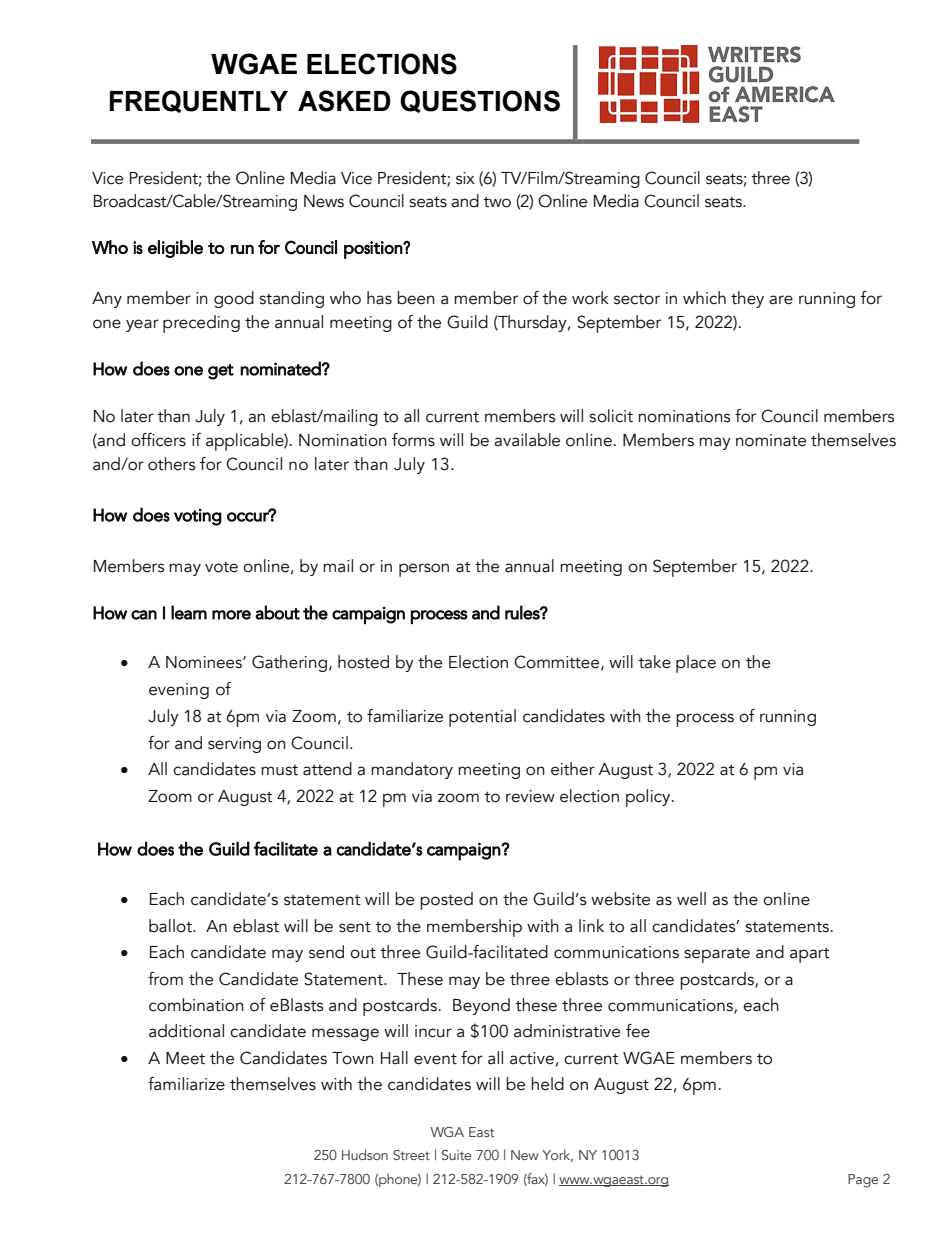  Describe the element at coordinates (457, 1155) in the screenshot. I see `Suite` at that location.
